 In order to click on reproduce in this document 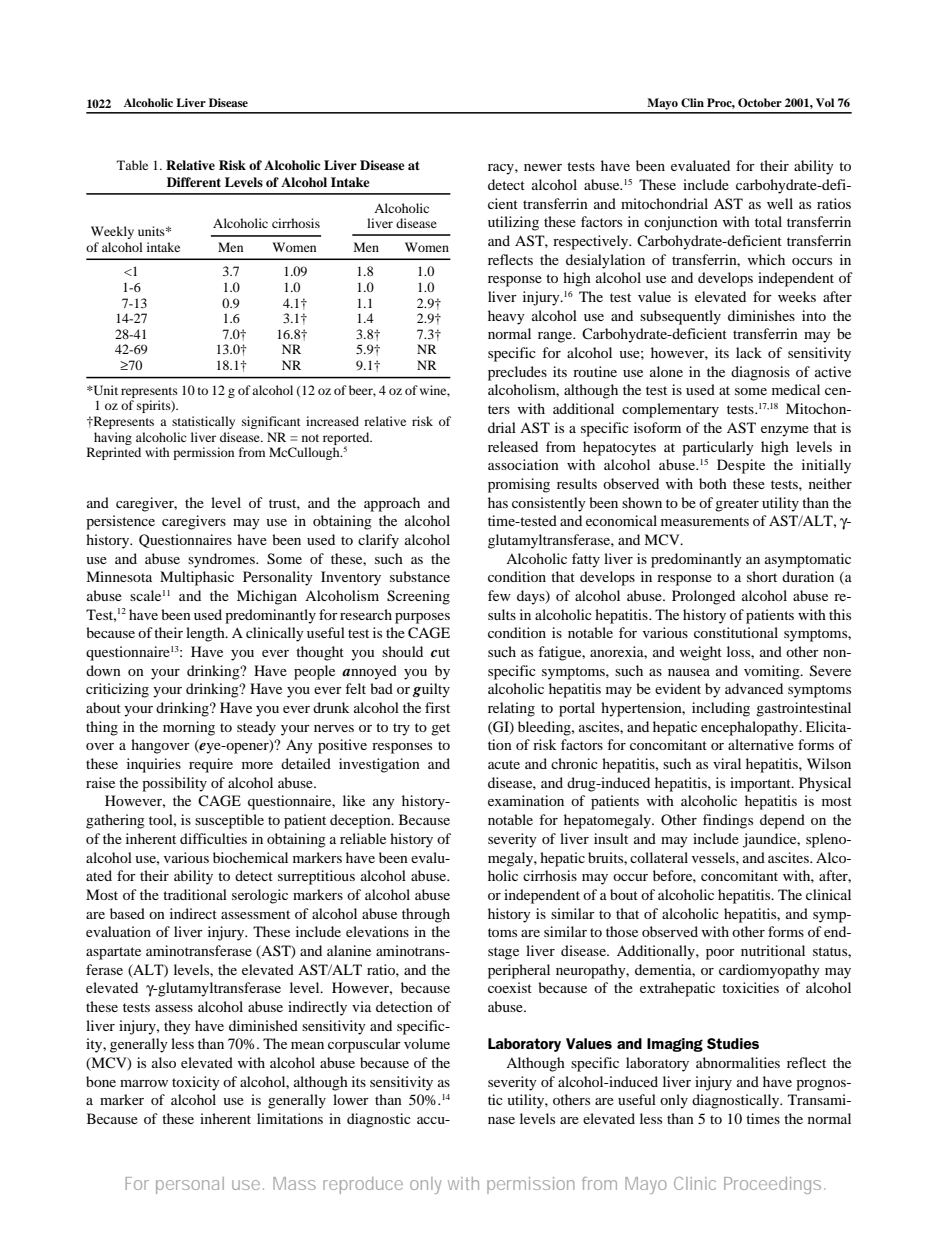, I will do `click(363, 1185)`.
